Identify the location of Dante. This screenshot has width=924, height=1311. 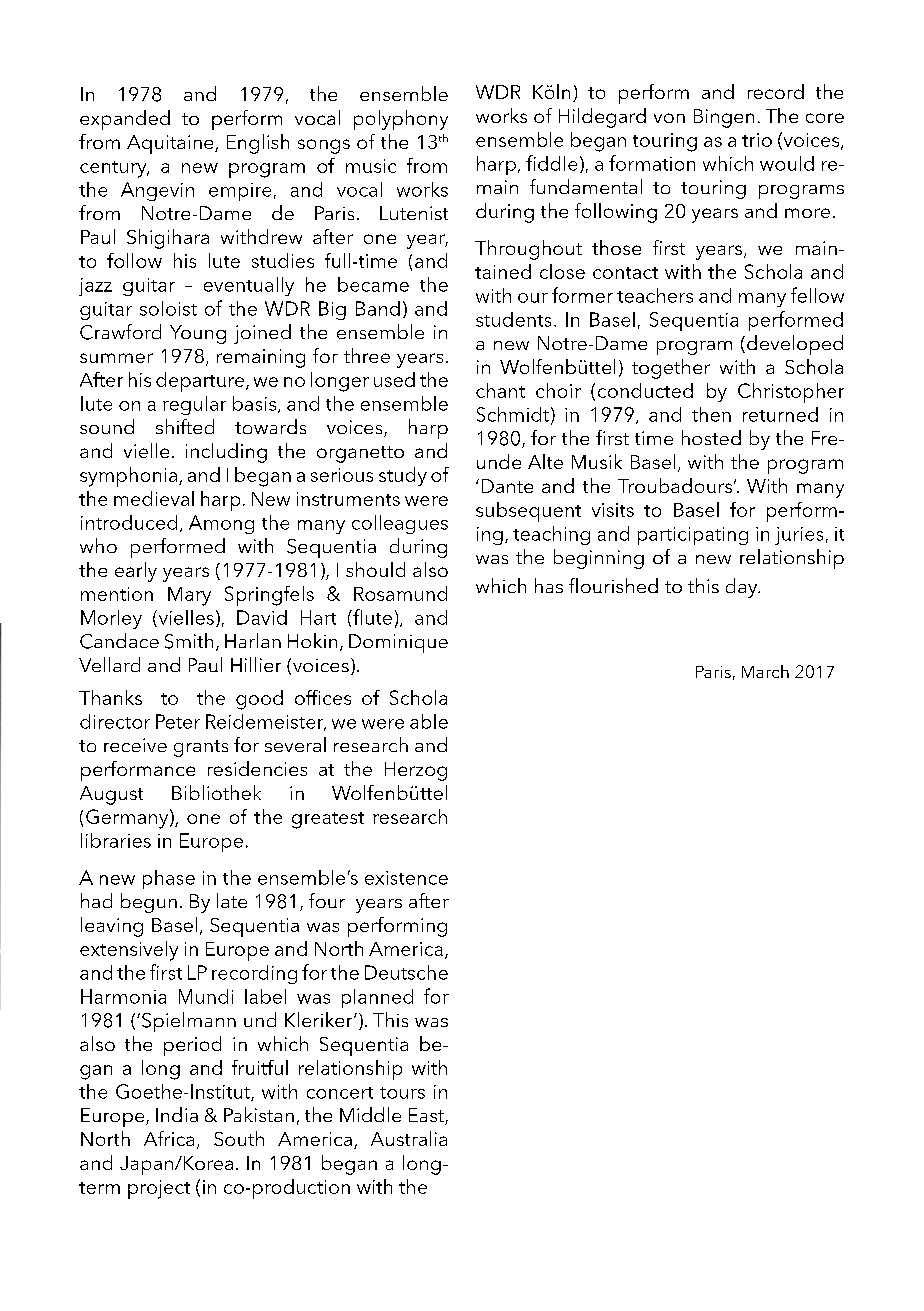
(507, 486).
